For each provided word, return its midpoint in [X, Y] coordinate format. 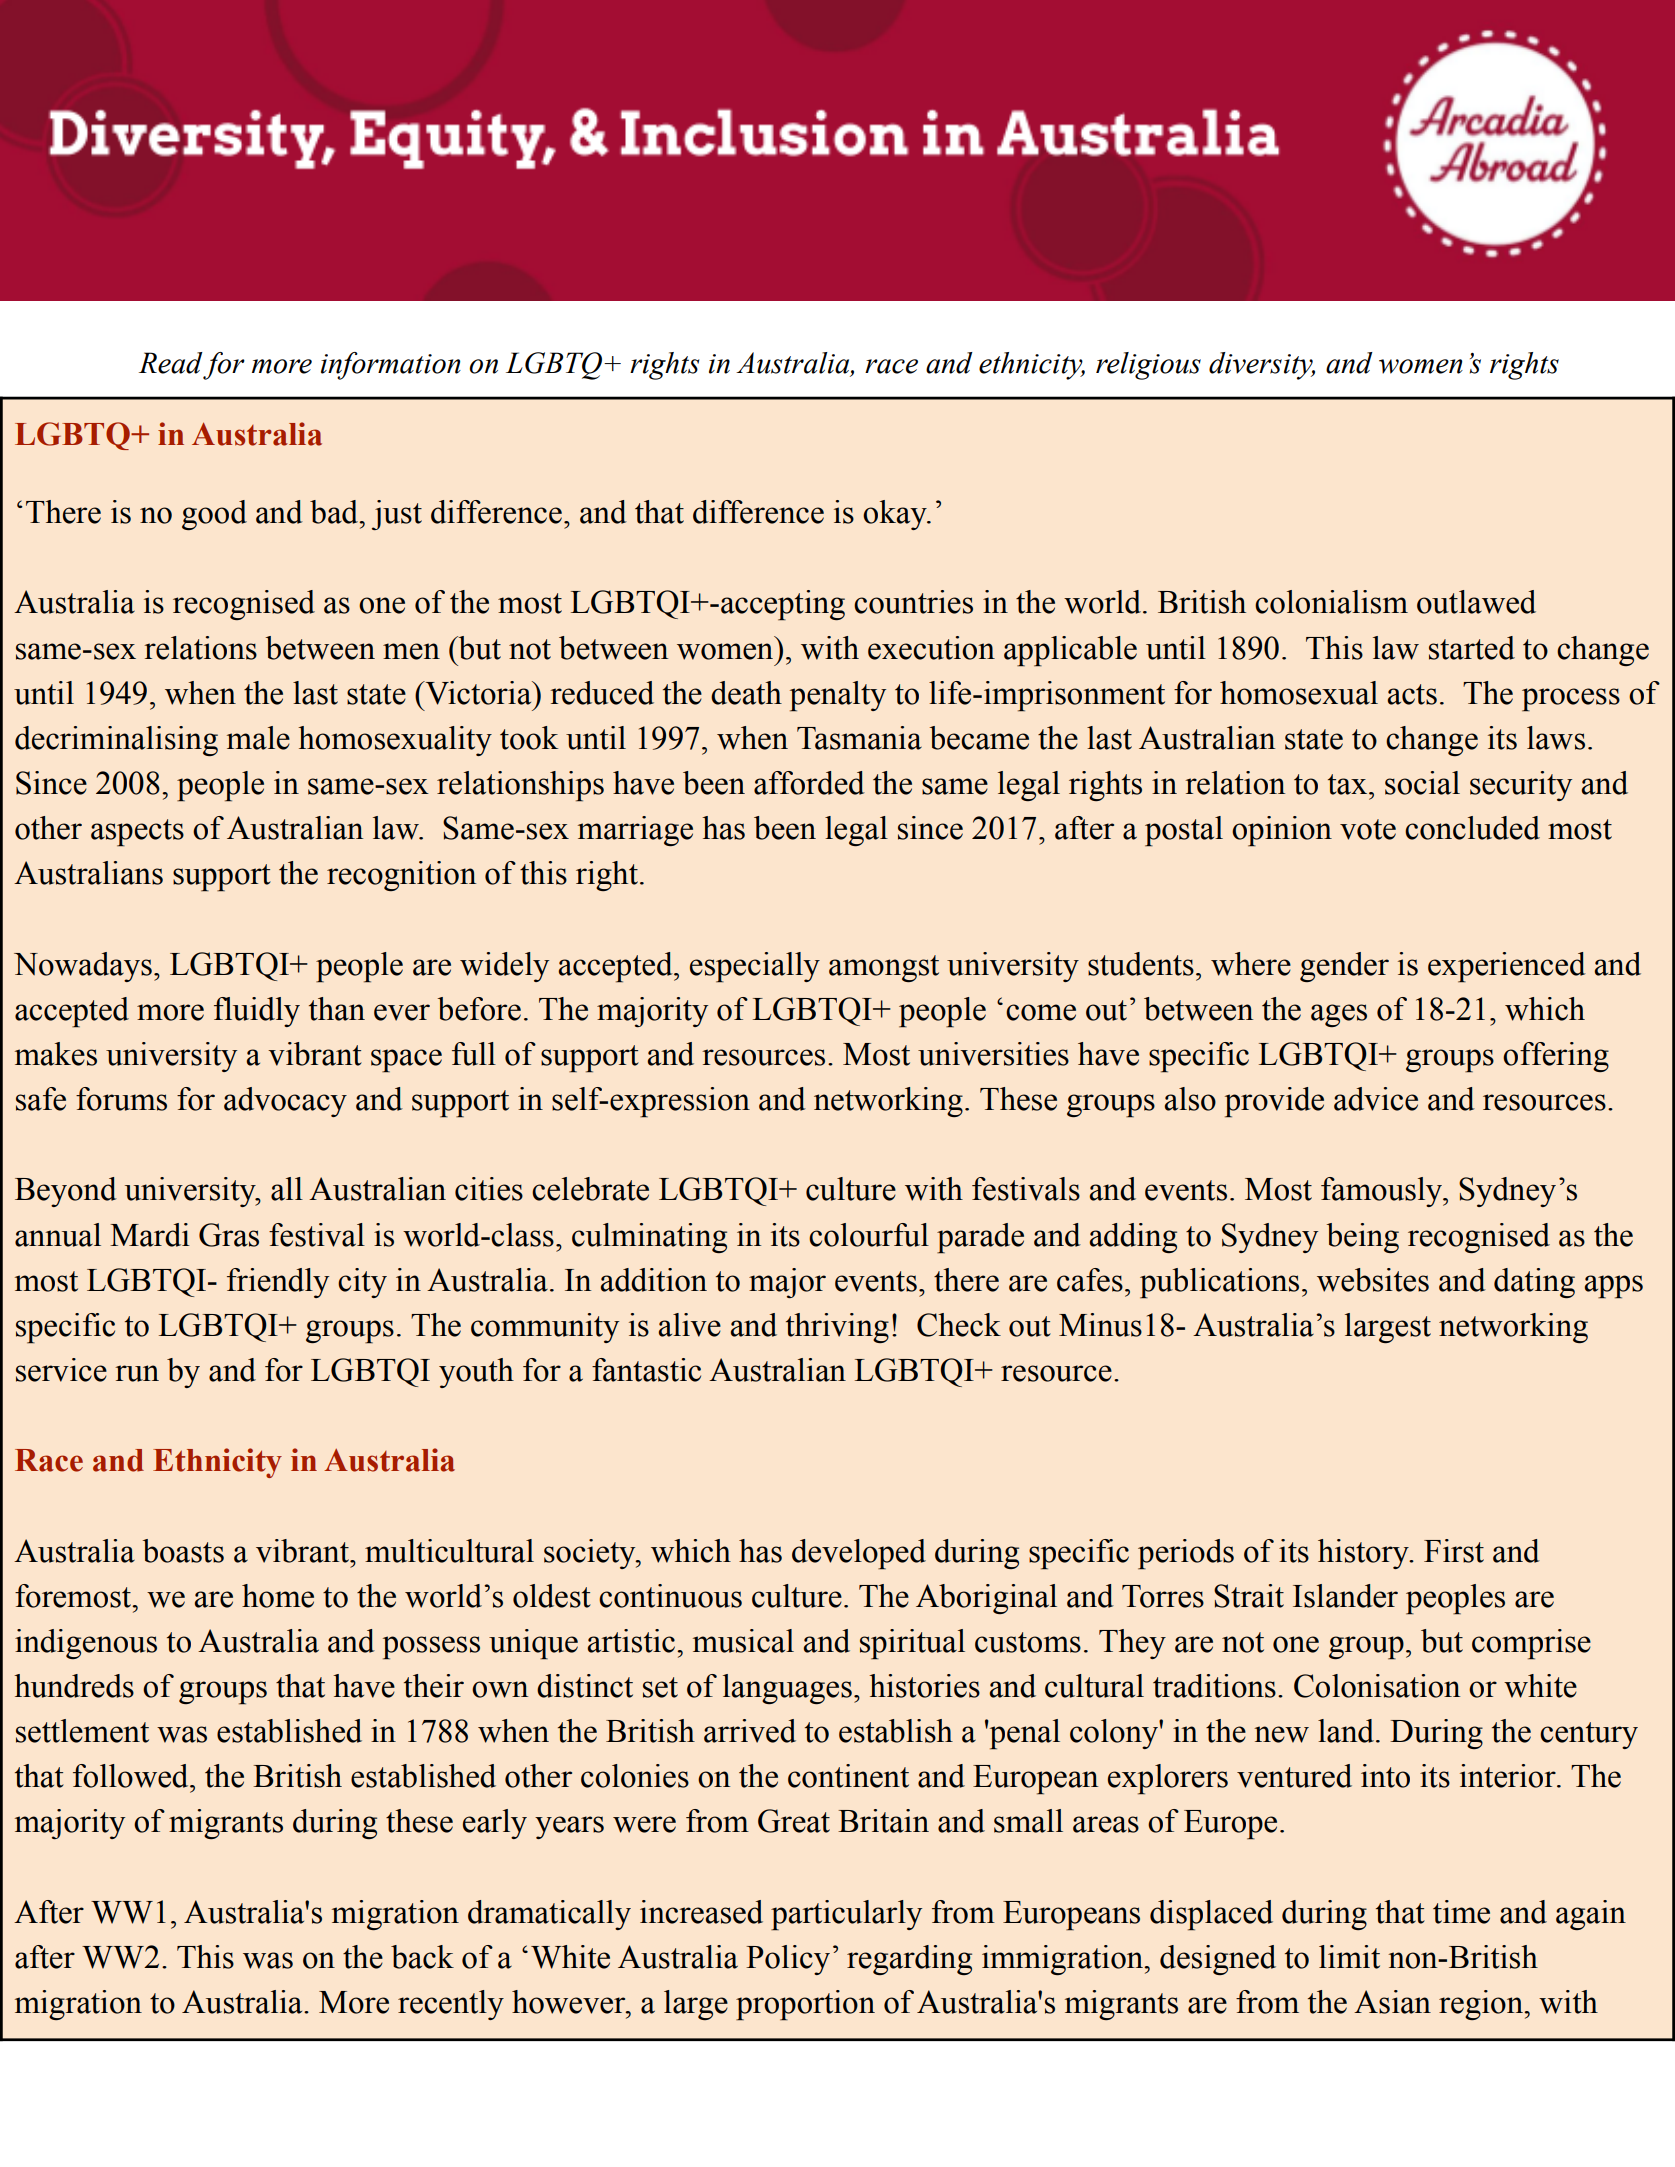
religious [1148, 366]
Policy [788, 1960]
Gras [229, 1235]
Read [171, 363]
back [422, 1957]
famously [1383, 1192]
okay [896, 515]
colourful [869, 1235]
